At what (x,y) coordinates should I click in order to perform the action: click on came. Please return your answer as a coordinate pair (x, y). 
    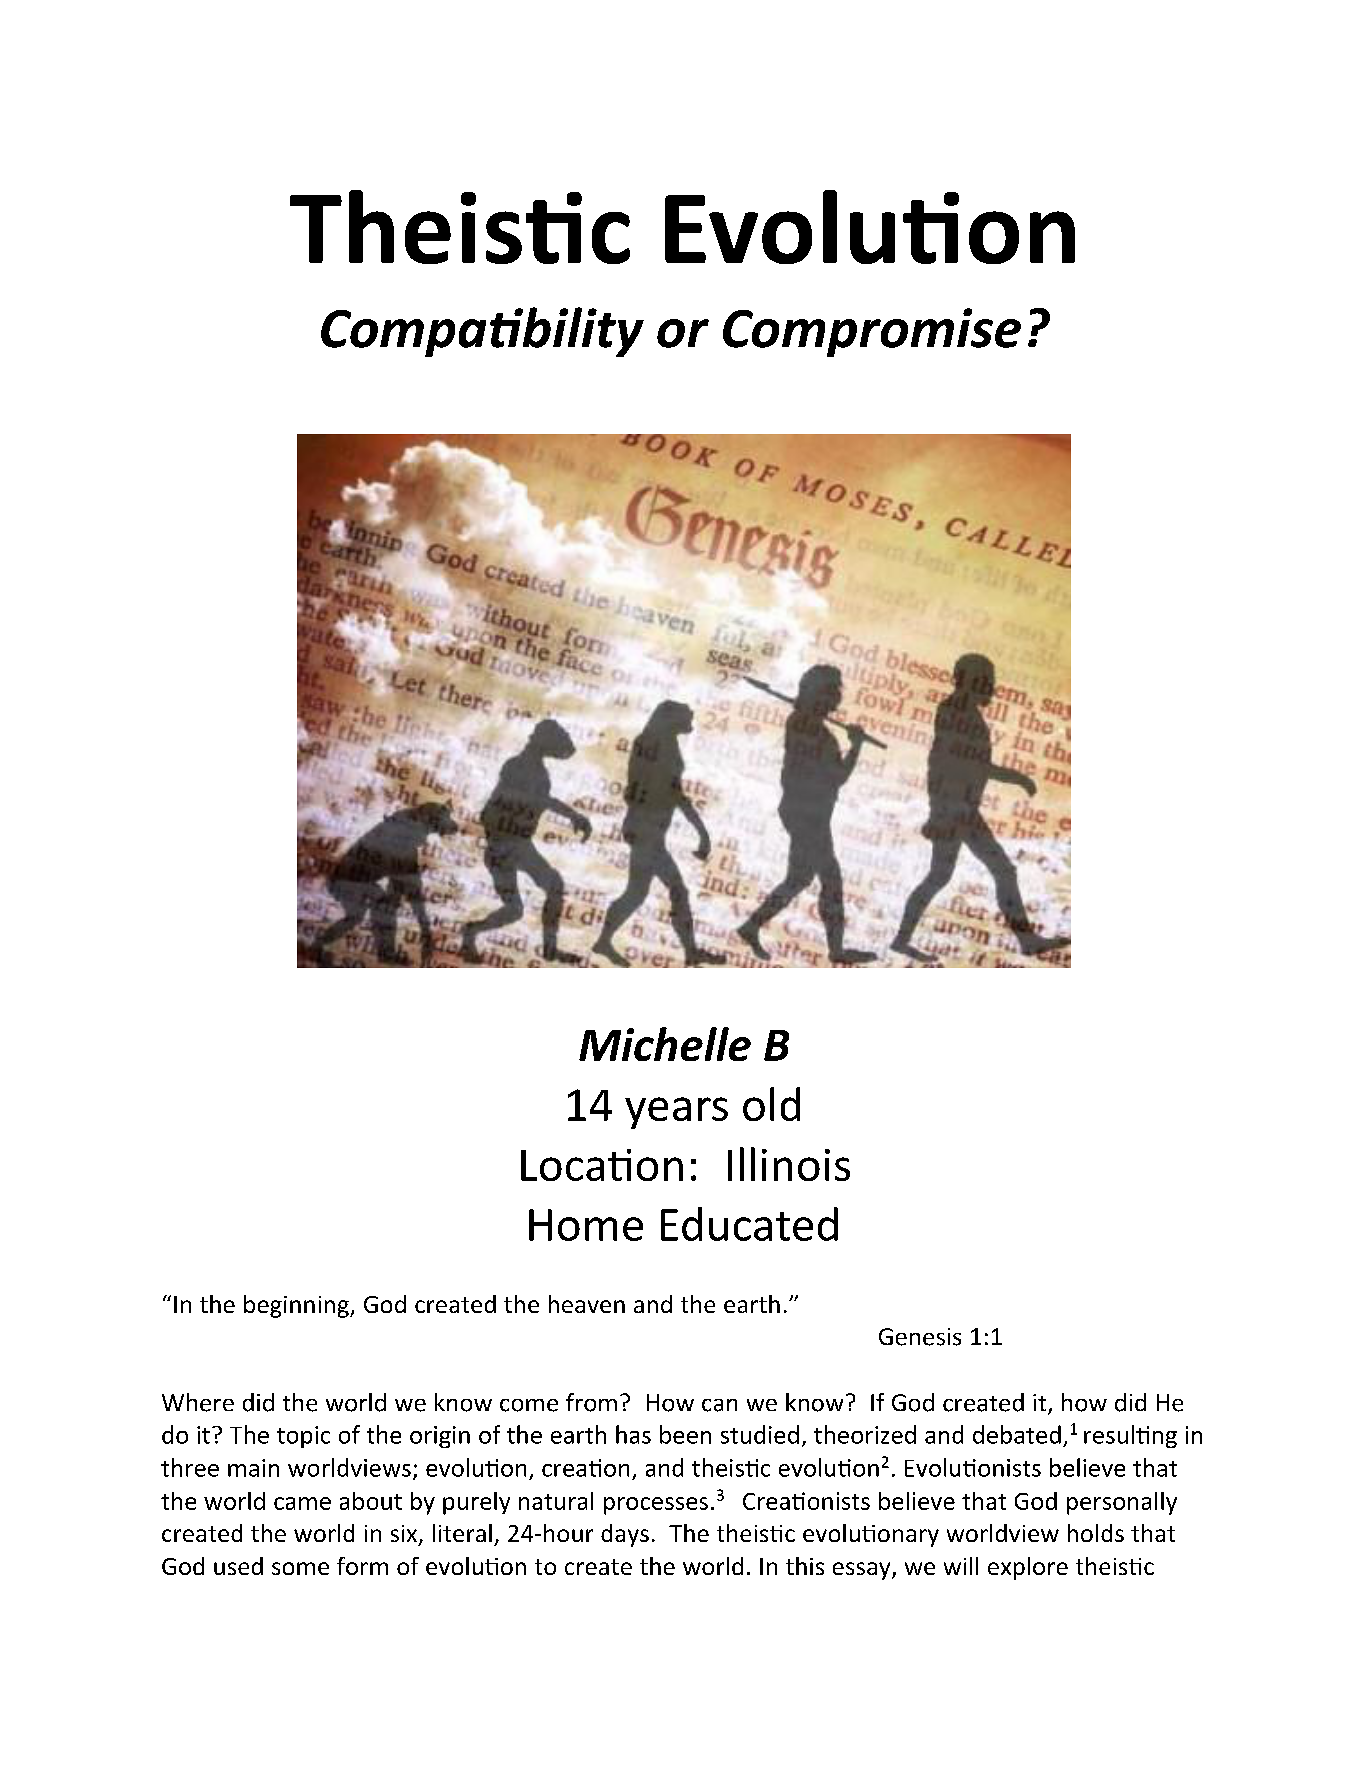
    Looking at the image, I should click on (302, 1503).
